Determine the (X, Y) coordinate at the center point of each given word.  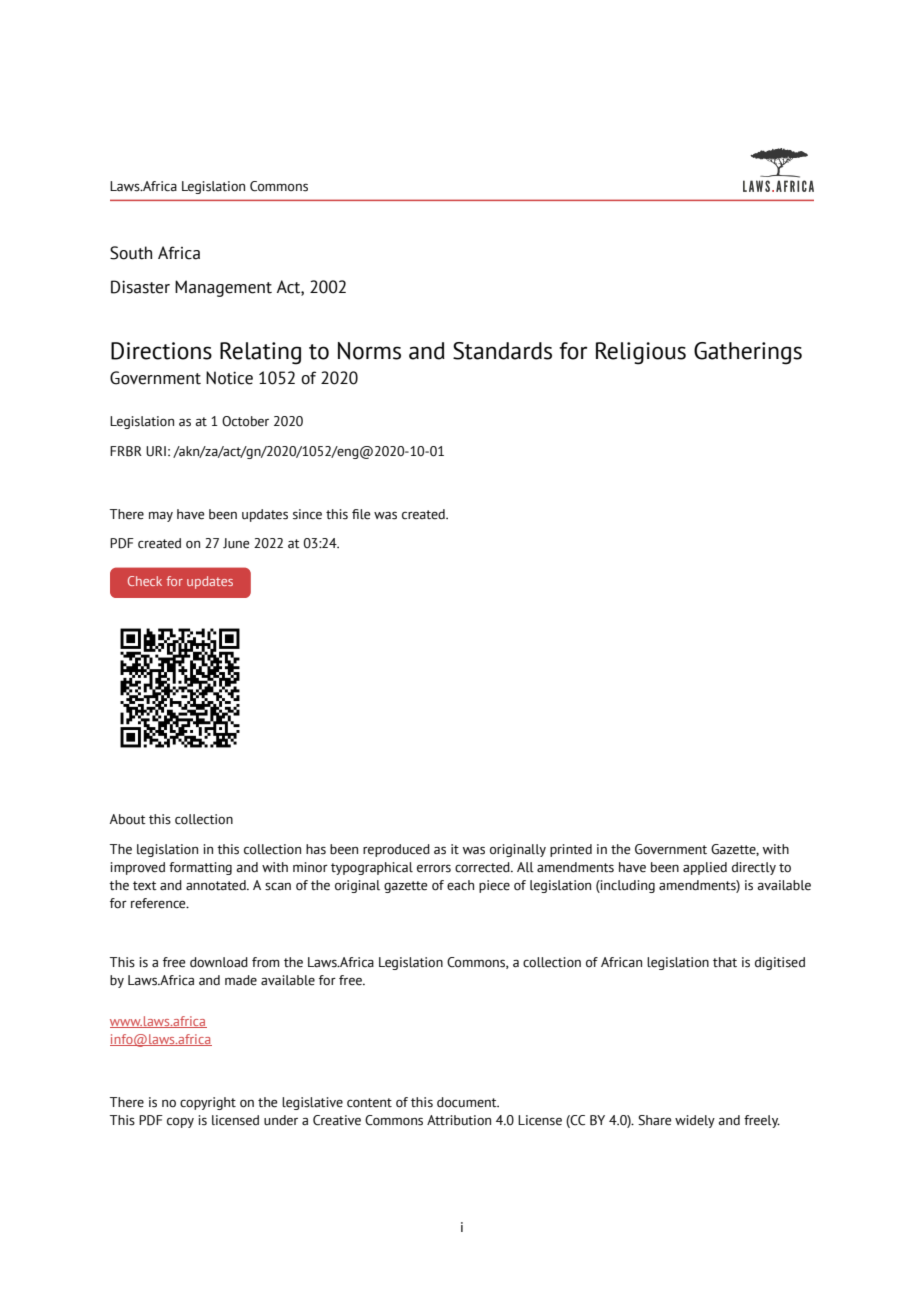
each (460, 885)
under (281, 1120)
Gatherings (748, 353)
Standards (502, 351)
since (307, 514)
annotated (217, 885)
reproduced (396, 850)
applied (705, 868)
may (161, 517)
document (468, 1102)
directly (754, 868)
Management (223, 288)
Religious (641, 353)
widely (695, 1121)
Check (145, 581)
